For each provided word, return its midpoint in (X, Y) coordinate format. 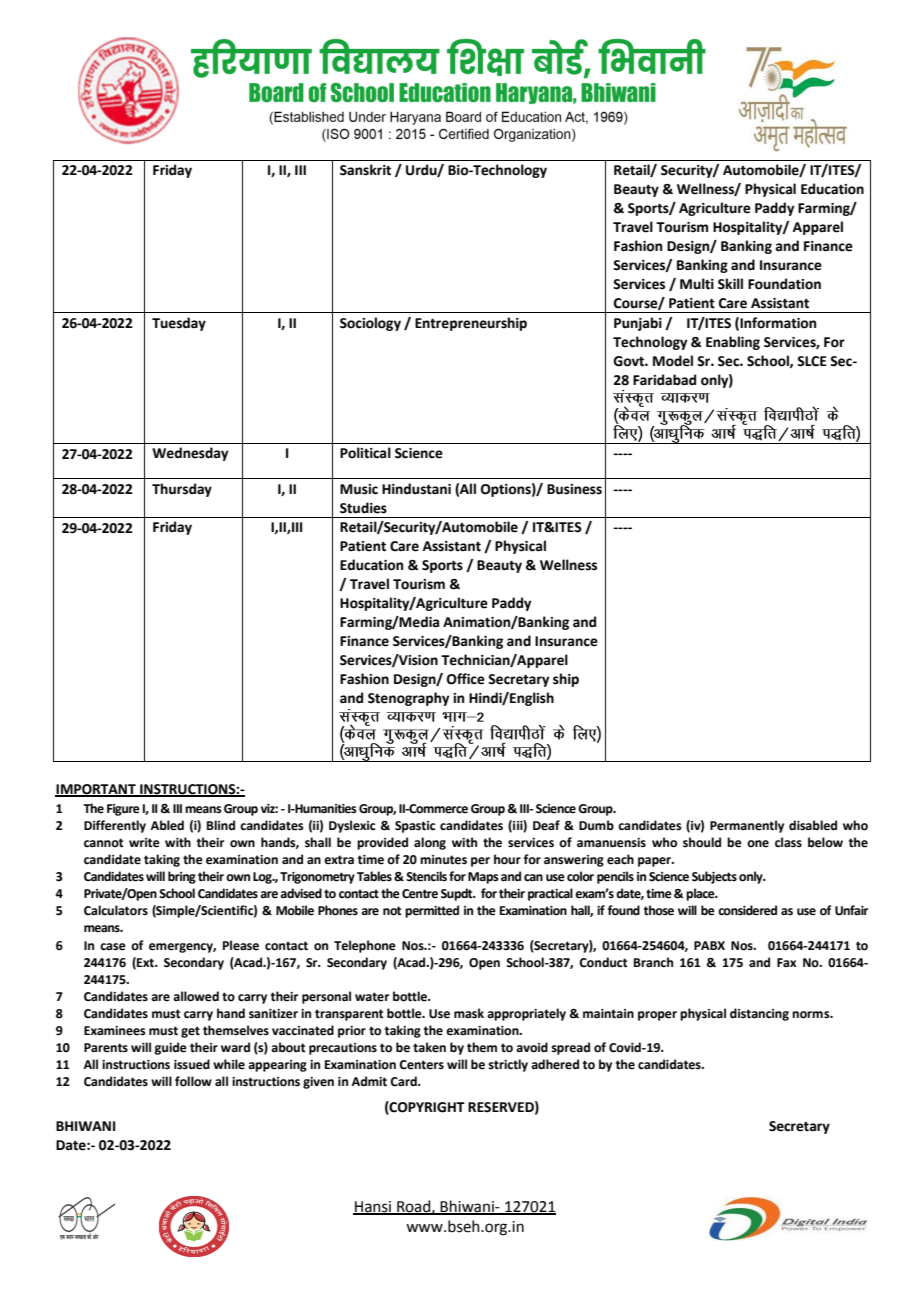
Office (466, 679)
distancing (759, 1014)
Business (574, 489)
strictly (508, 1065)
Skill (730, 284)
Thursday (182, 490)
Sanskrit (365, 170)
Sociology (370, 324)
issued (192, 1064)
